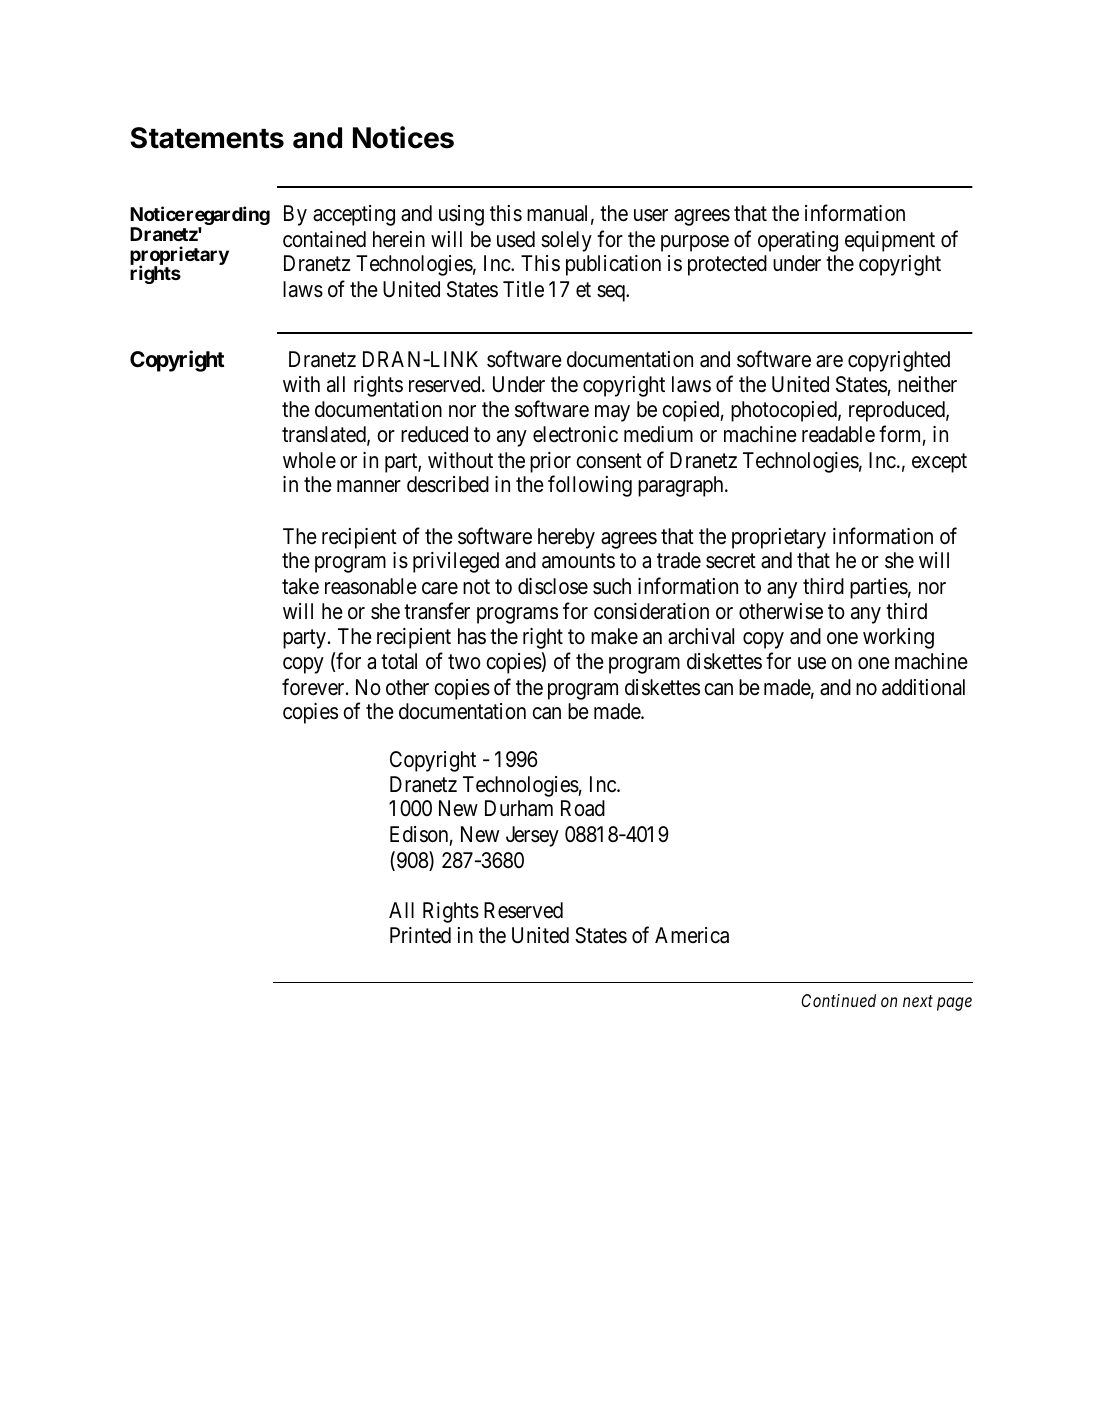  What do you see at coordinates (651, 215) in the screenshot?
I see `user` at bounding box center [651, 215].
